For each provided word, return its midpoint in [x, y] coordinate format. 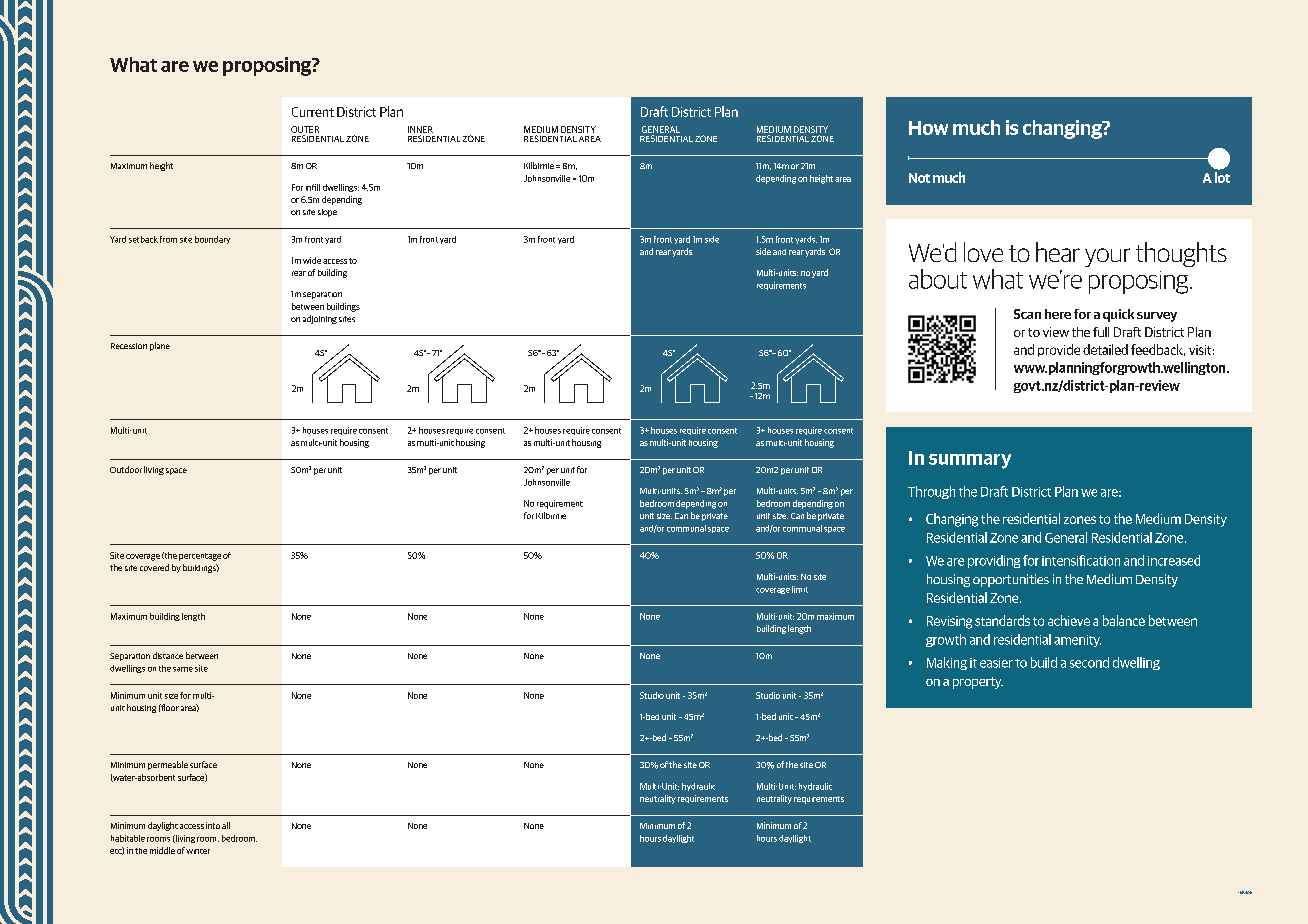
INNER [420, 129]
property [978, 683]
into [213, 825]
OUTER [305, 129]
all [226, 825]
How [928, 128]
